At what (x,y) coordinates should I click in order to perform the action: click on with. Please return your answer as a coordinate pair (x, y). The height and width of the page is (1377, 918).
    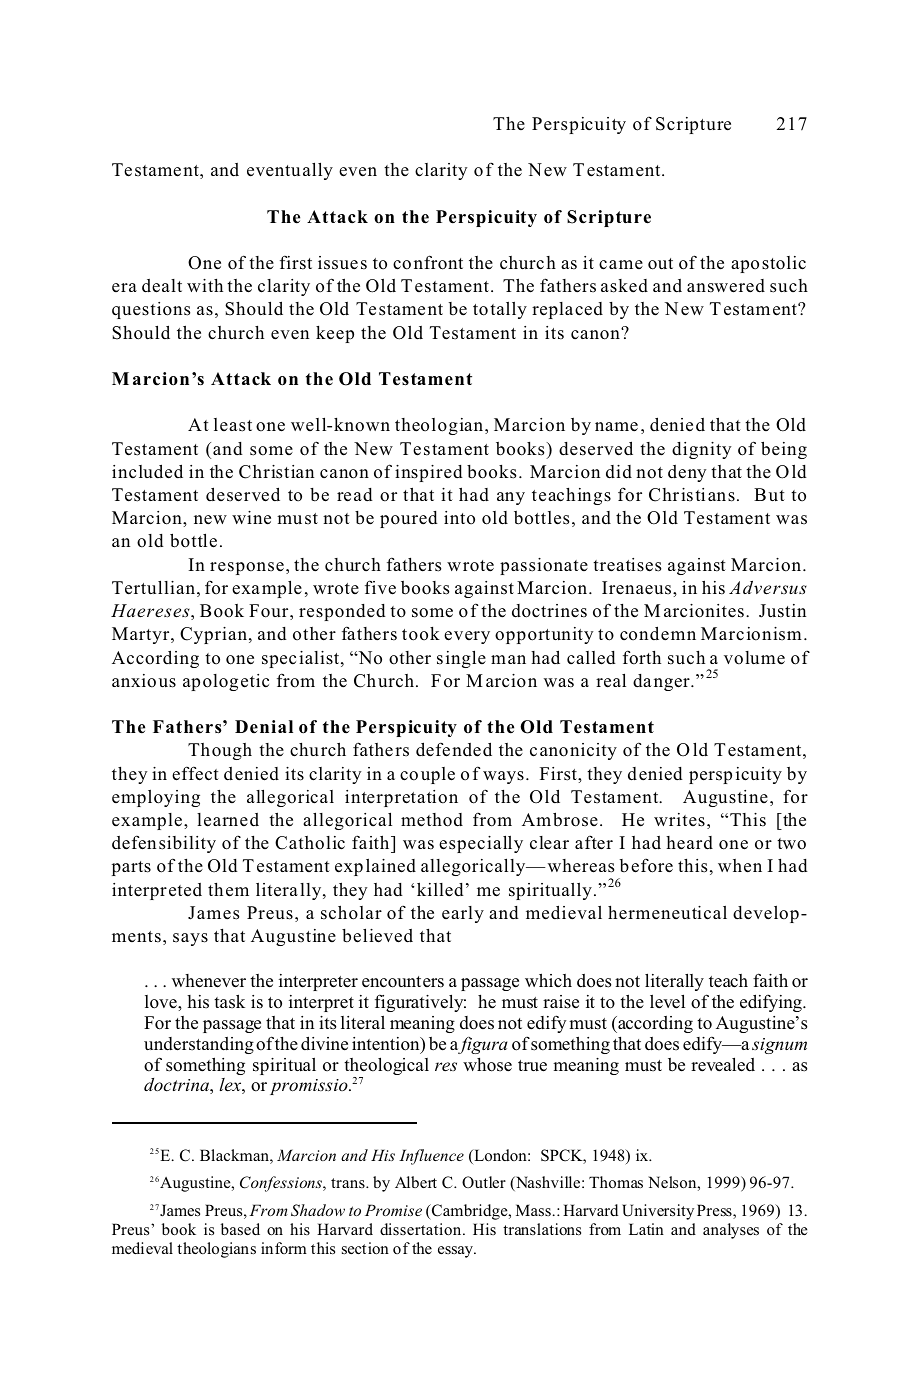
    Looking at the image, I should click on (205, 285).
